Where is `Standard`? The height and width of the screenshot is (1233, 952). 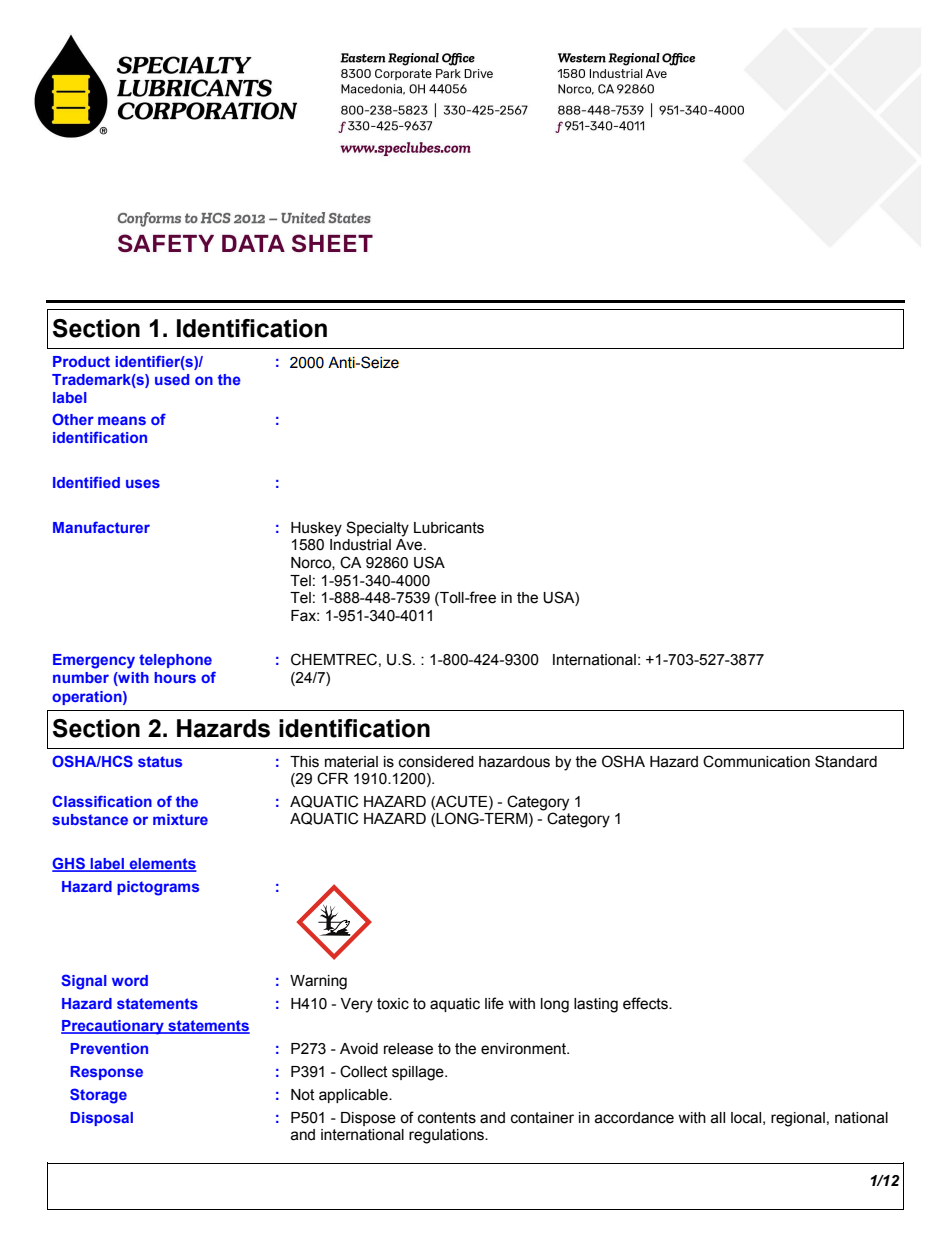 Standard is located at coordinates (846, 761).
